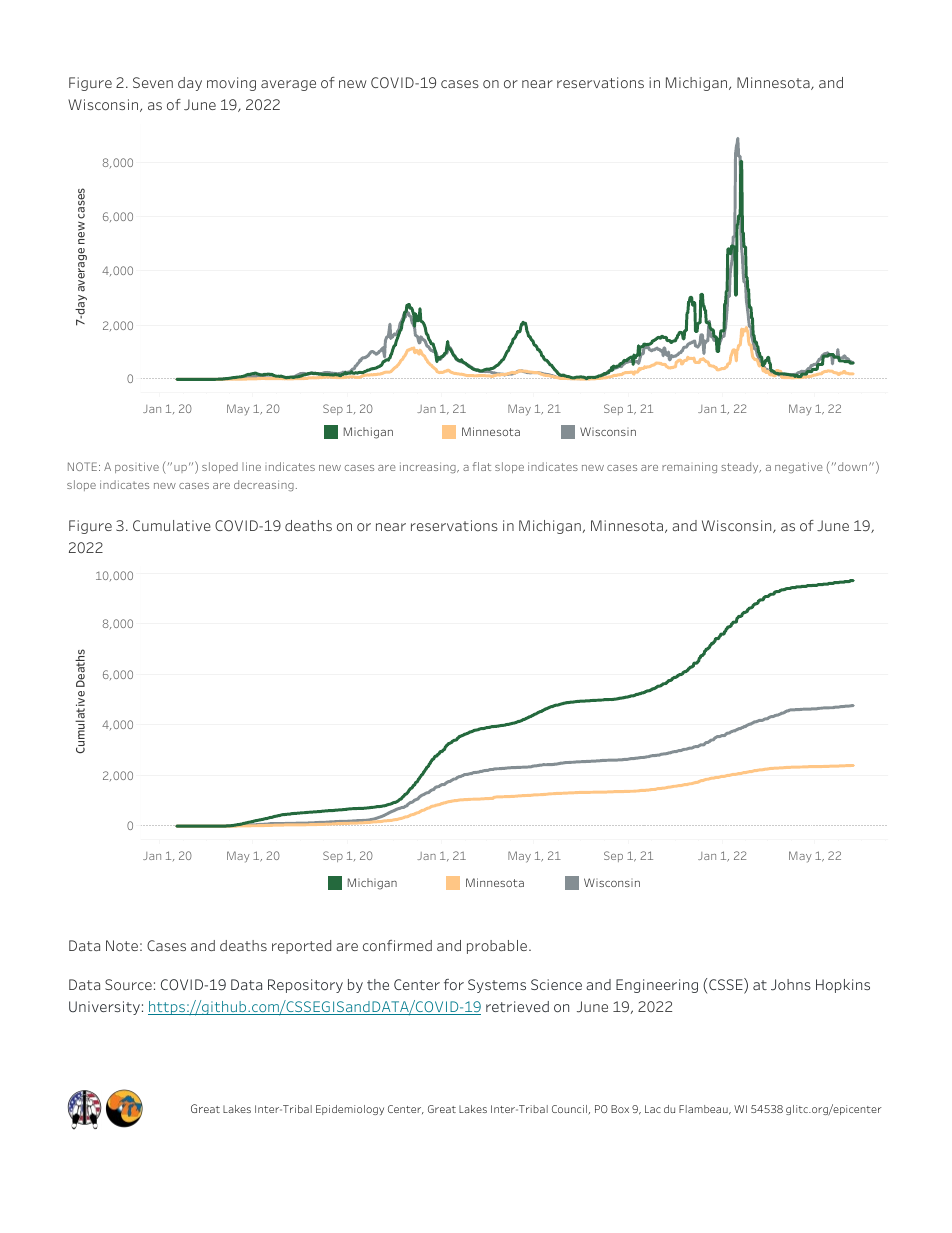  What do you see at coordinates (741, 467) in the screenshot?
I see `steady` at bounding box center [741, 467].
